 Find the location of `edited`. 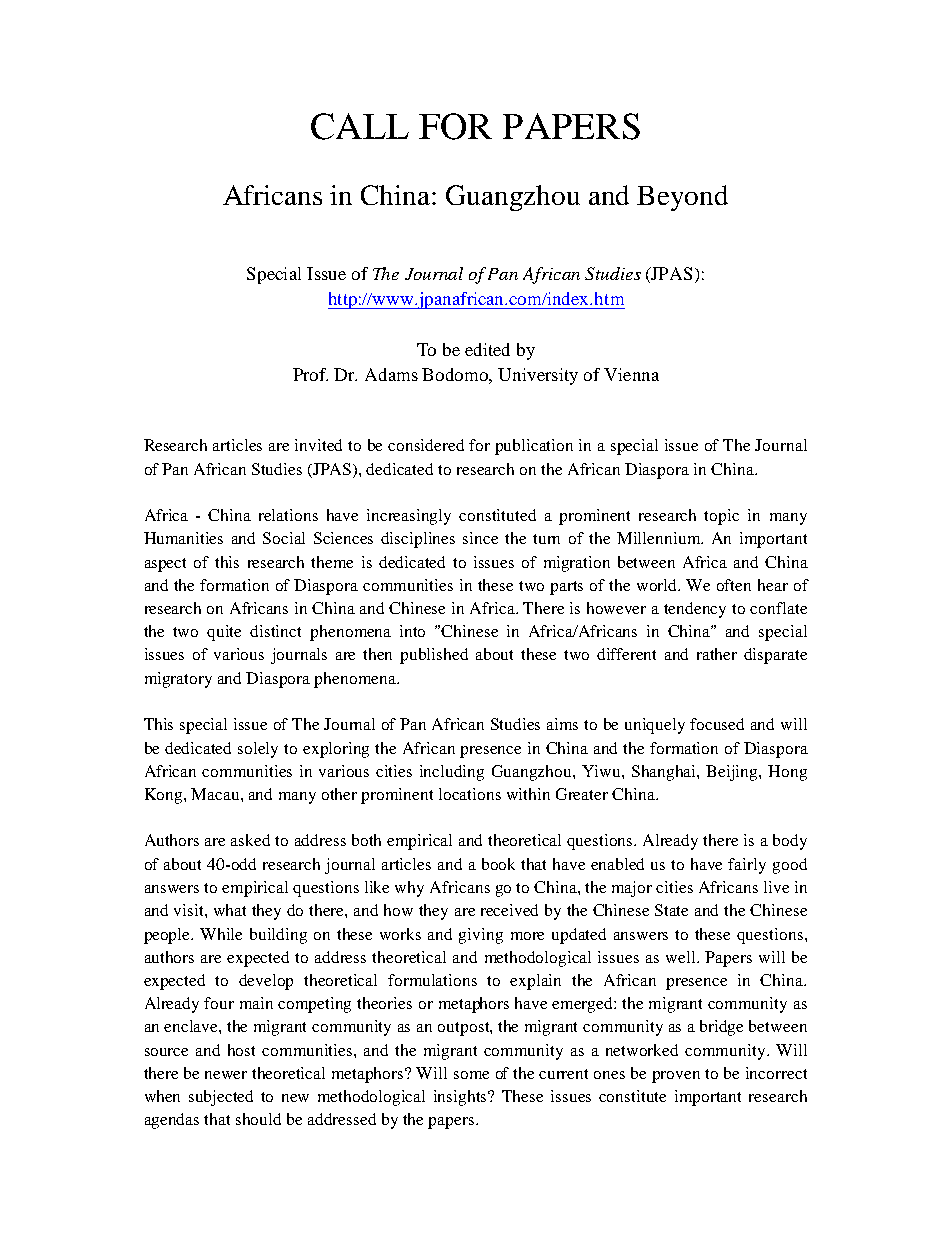

edited is located at coordinates (487, 349).
